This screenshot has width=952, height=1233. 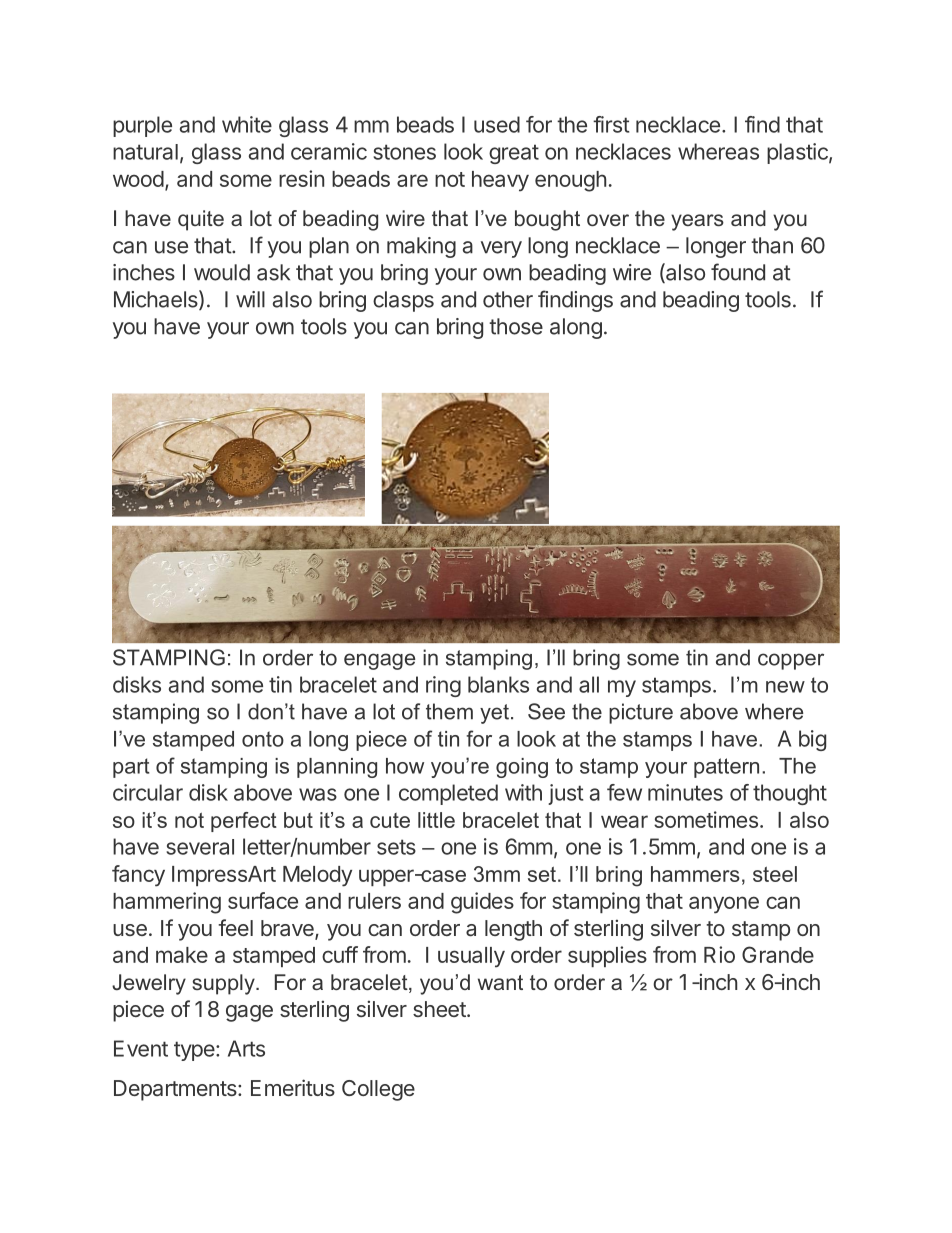 I want to click on blanks, so click(x=498, y=684).
